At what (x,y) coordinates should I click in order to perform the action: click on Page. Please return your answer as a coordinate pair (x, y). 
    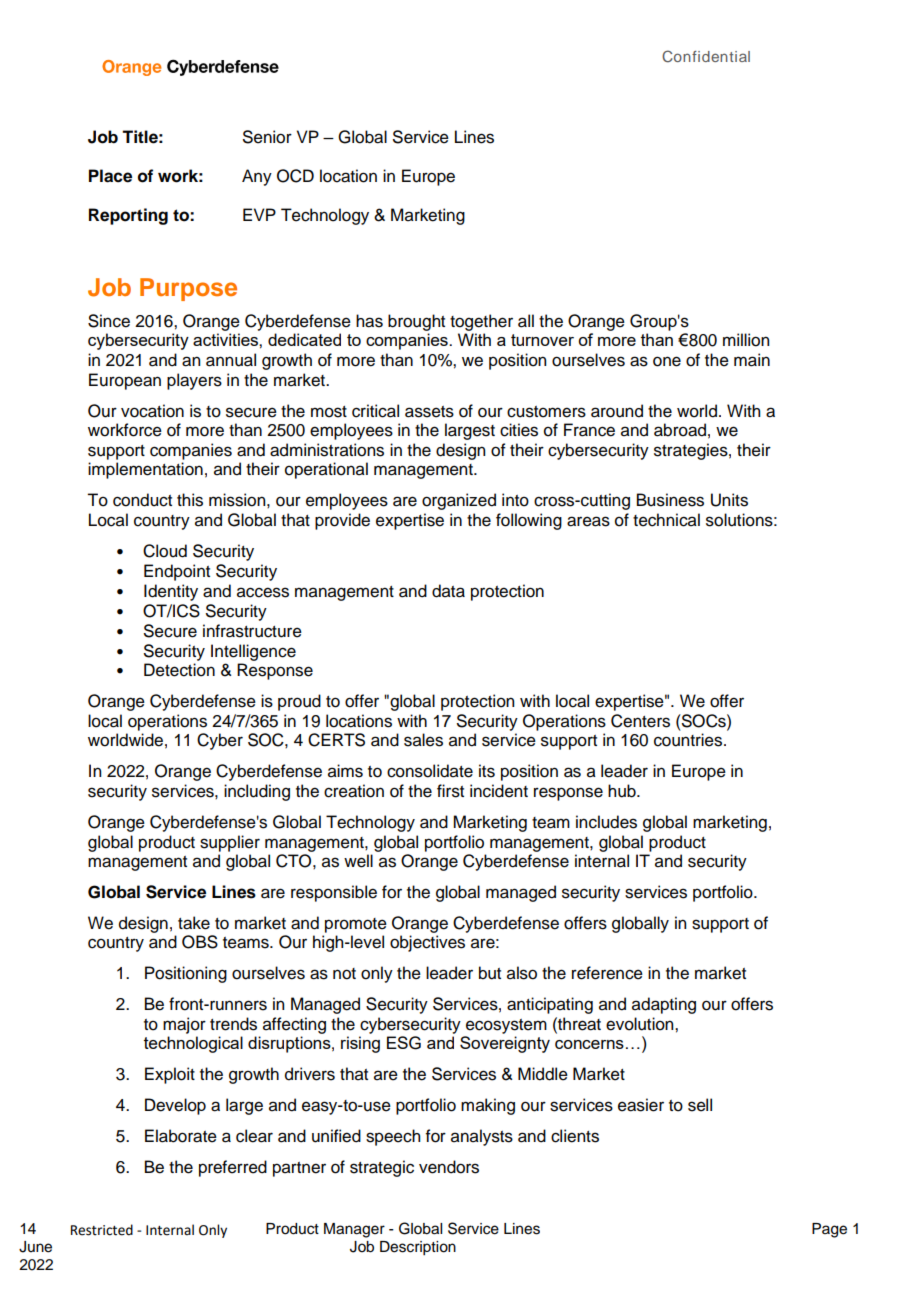
    Looking at the image, I should click on (829, 1230).
